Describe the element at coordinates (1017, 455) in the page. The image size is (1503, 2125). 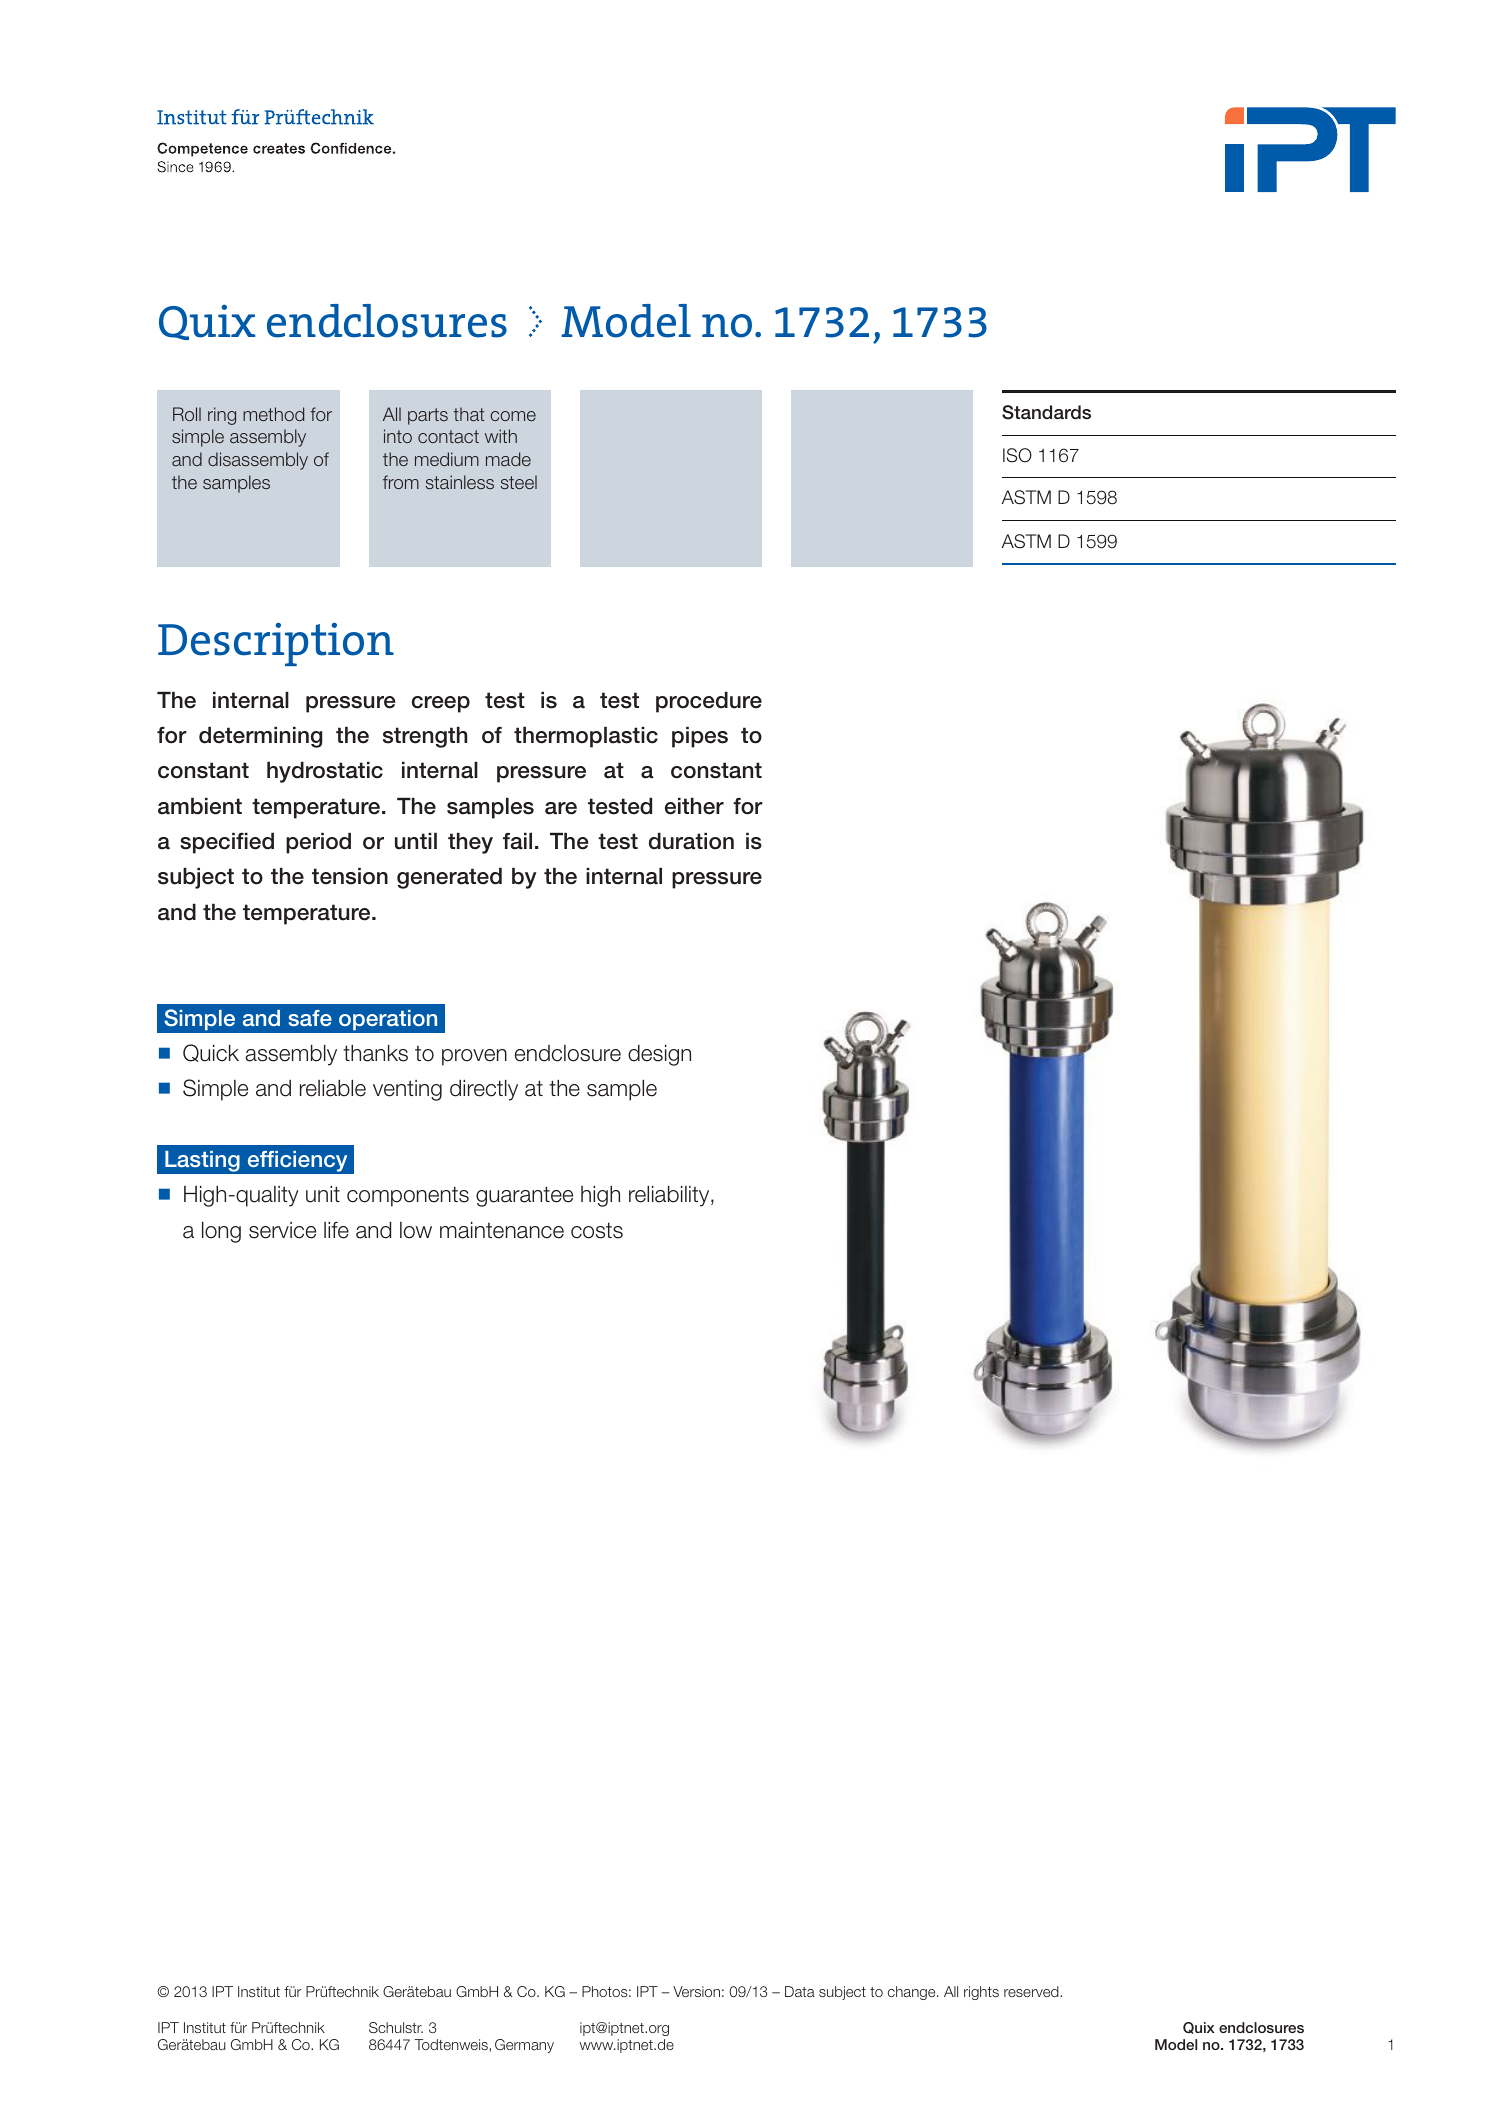
I see `ISO` at that location.
